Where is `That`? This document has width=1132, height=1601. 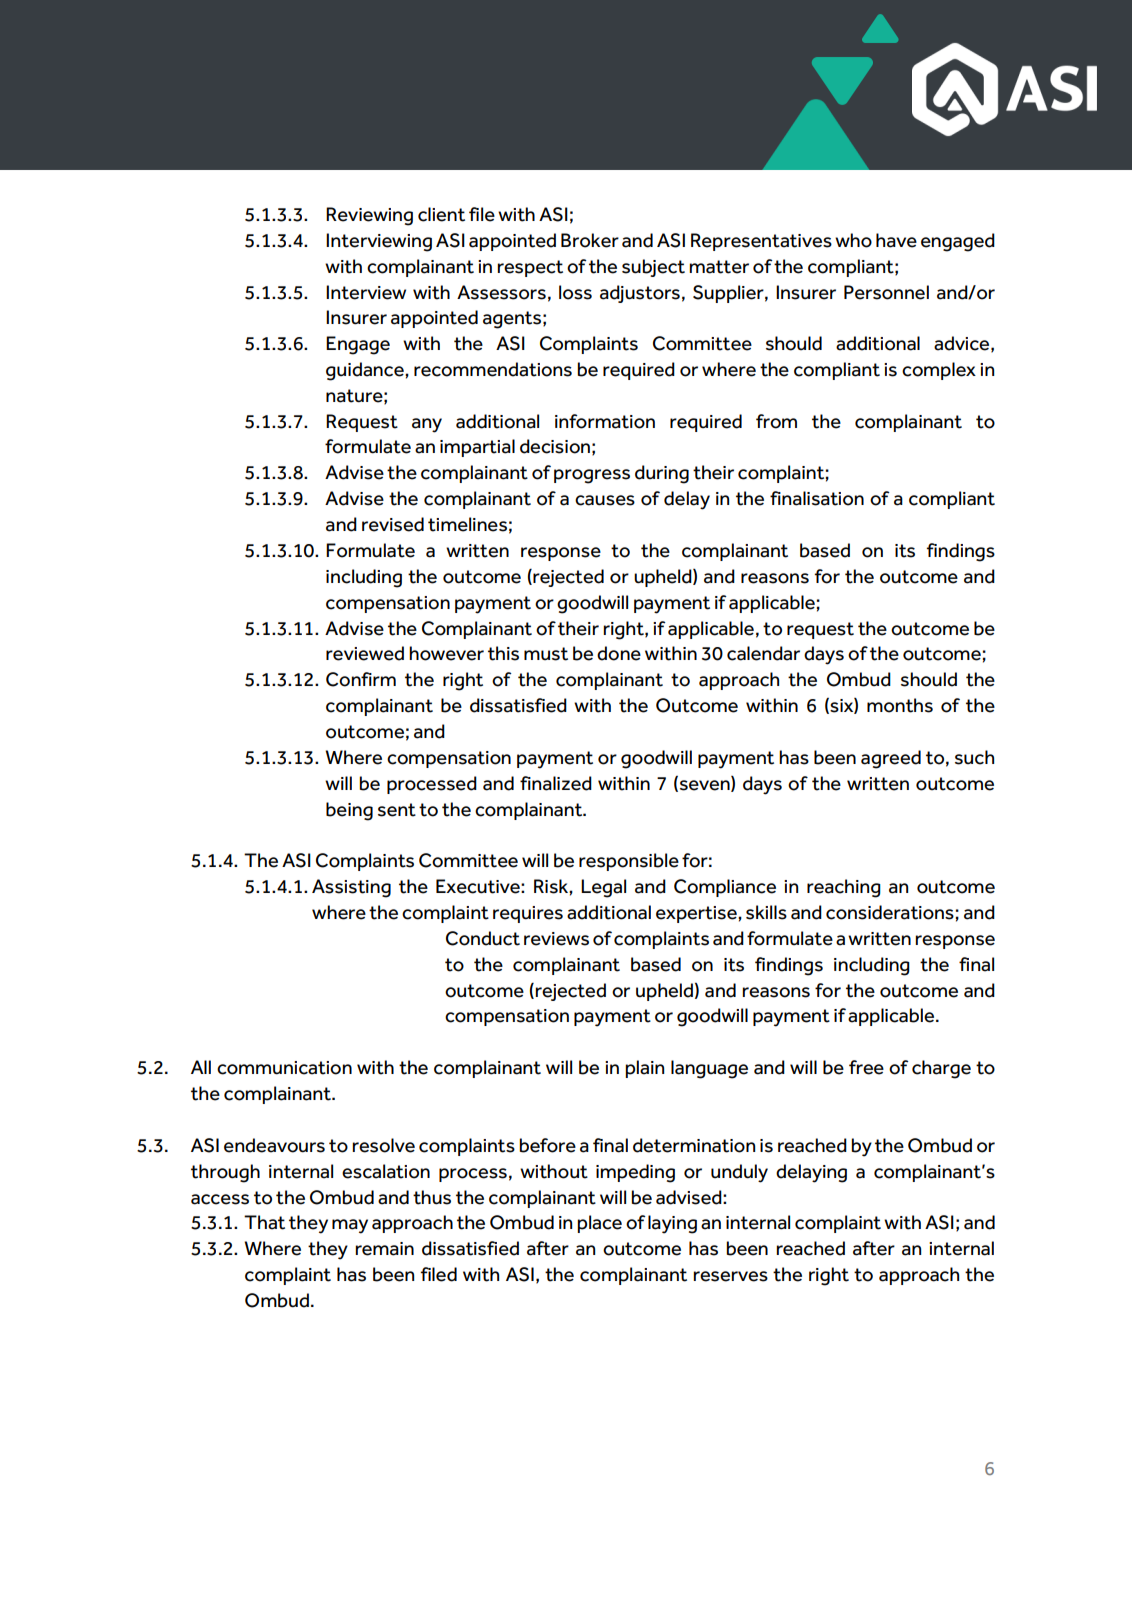
That is located at coordinates (264, 1222).
